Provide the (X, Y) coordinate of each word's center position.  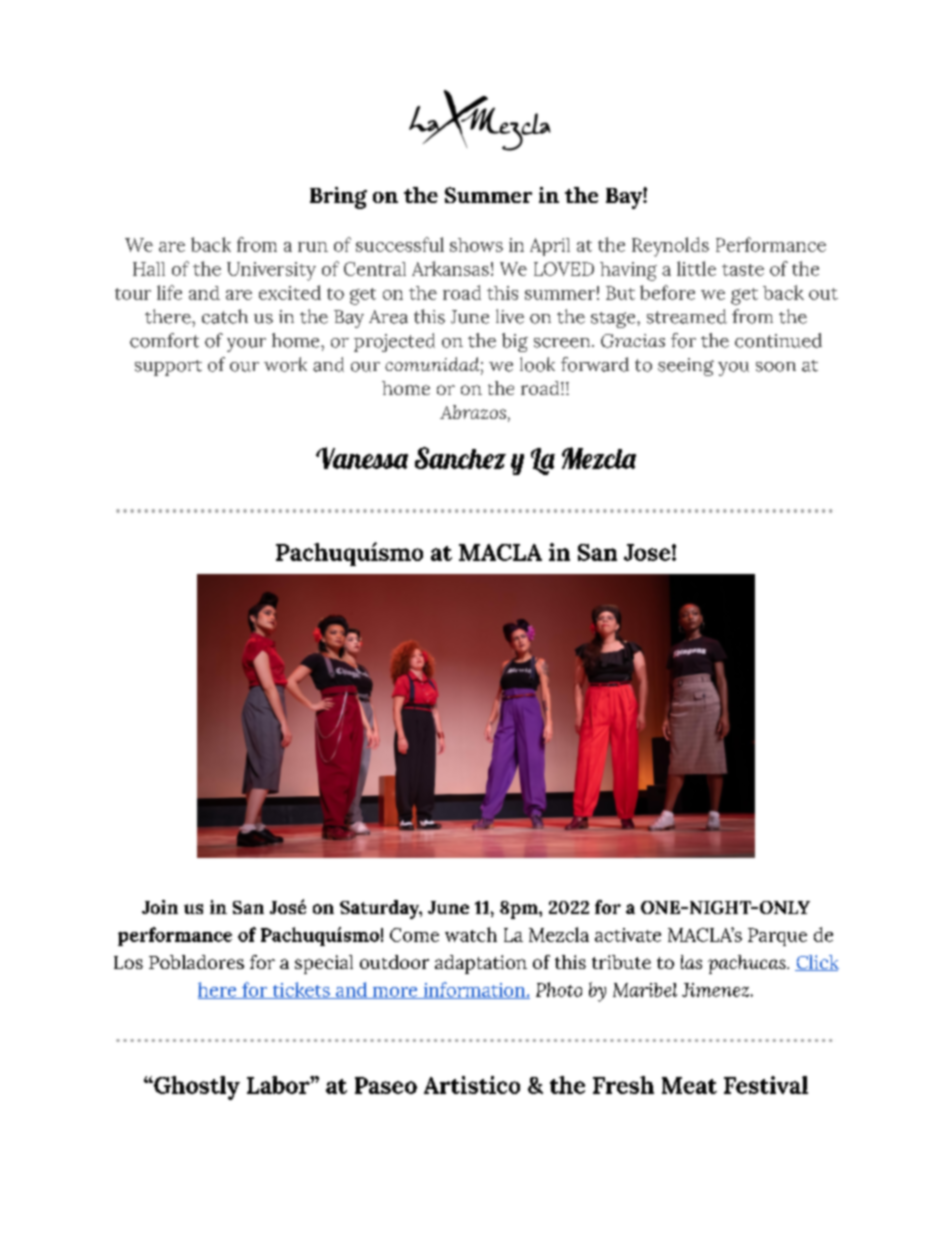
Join (160, 907)
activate (628, 935)
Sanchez (460, 458)
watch (471, 934)
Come (414, 935)
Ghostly (196, 1088)
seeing (686, 367)
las (691, 962)
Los (128, 962)
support (168, 368)
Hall (149, 269)
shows (476, 245)
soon (776, 367)
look (537, 364)
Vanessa (362, 458)
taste (743, 270)
